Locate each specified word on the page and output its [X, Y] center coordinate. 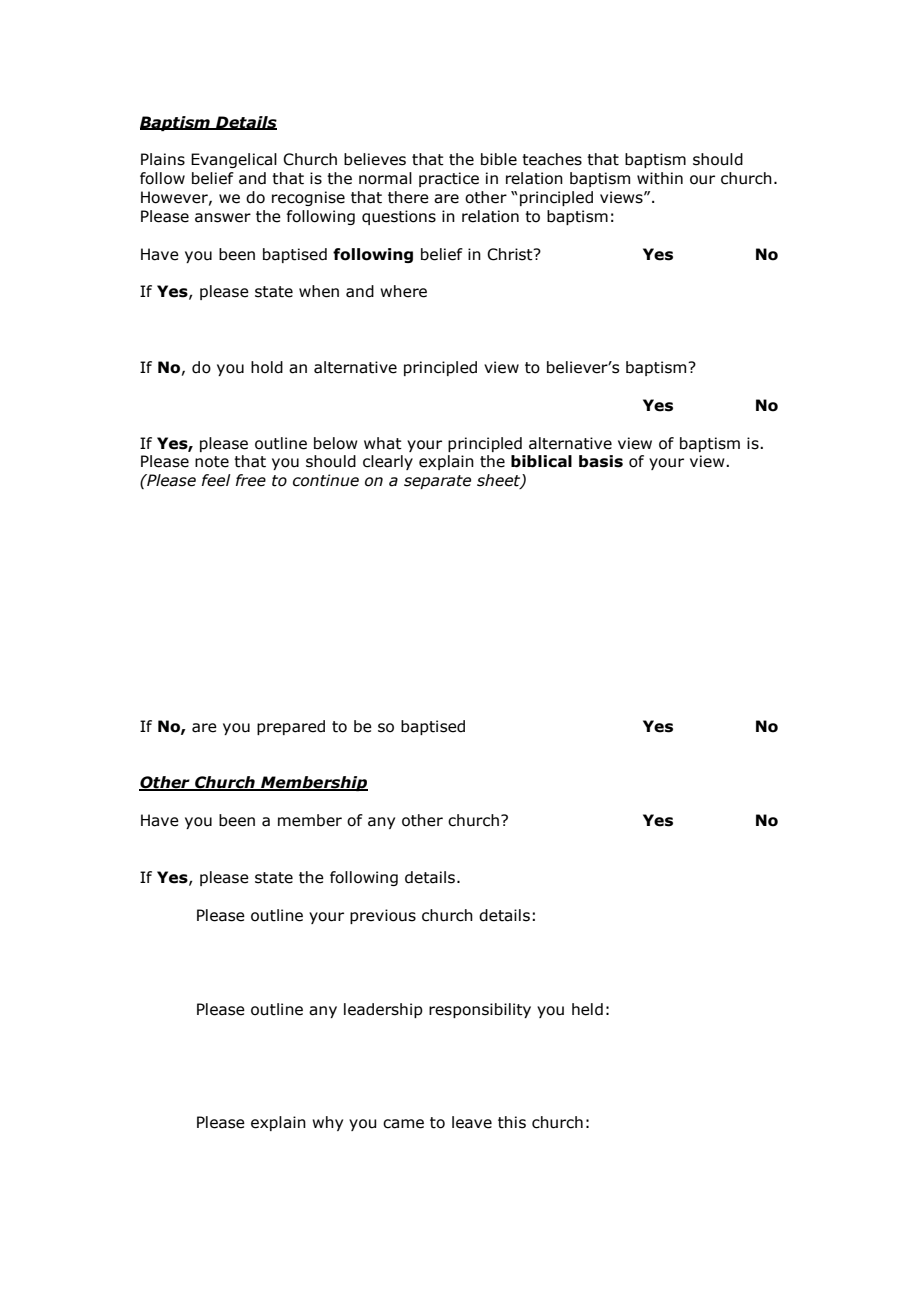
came [403, 1124]
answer [223, 218]
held [587, 1009]
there [408, 197]
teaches [552, 159]
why [327, 1123]
